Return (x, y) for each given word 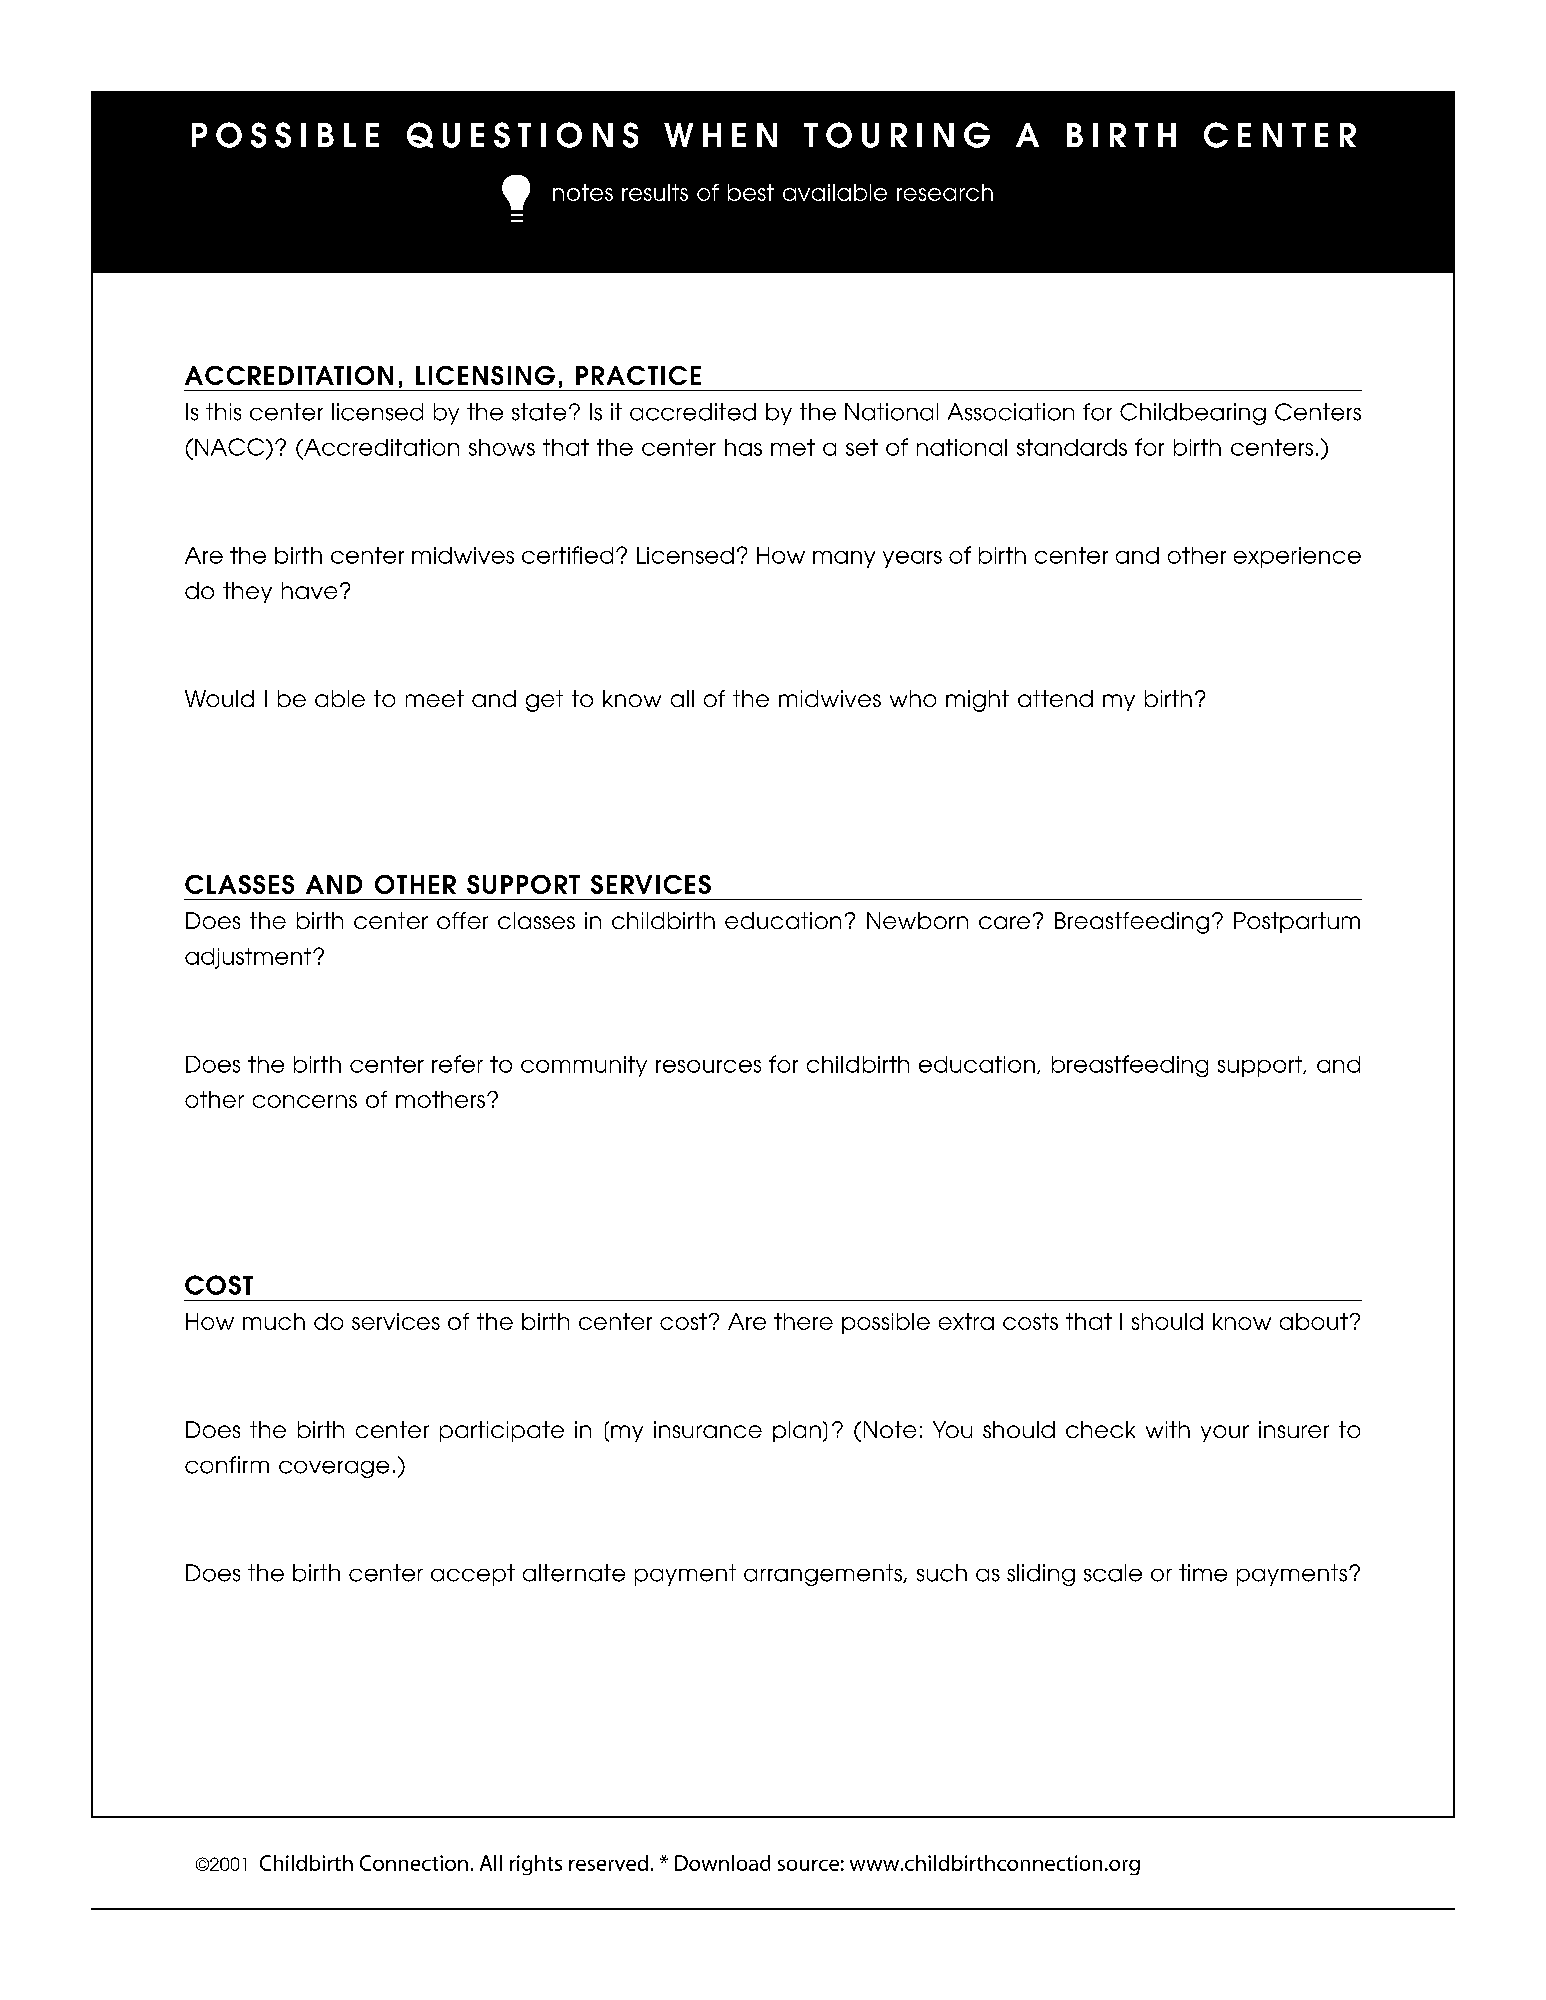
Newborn (917, 920)
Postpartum (1297, 922)
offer (462, 920)
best (751, 192)
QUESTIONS (522, 135)
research (945, 192)
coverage (334, 1469)
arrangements (824, 1575)
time (1203, 1573)
